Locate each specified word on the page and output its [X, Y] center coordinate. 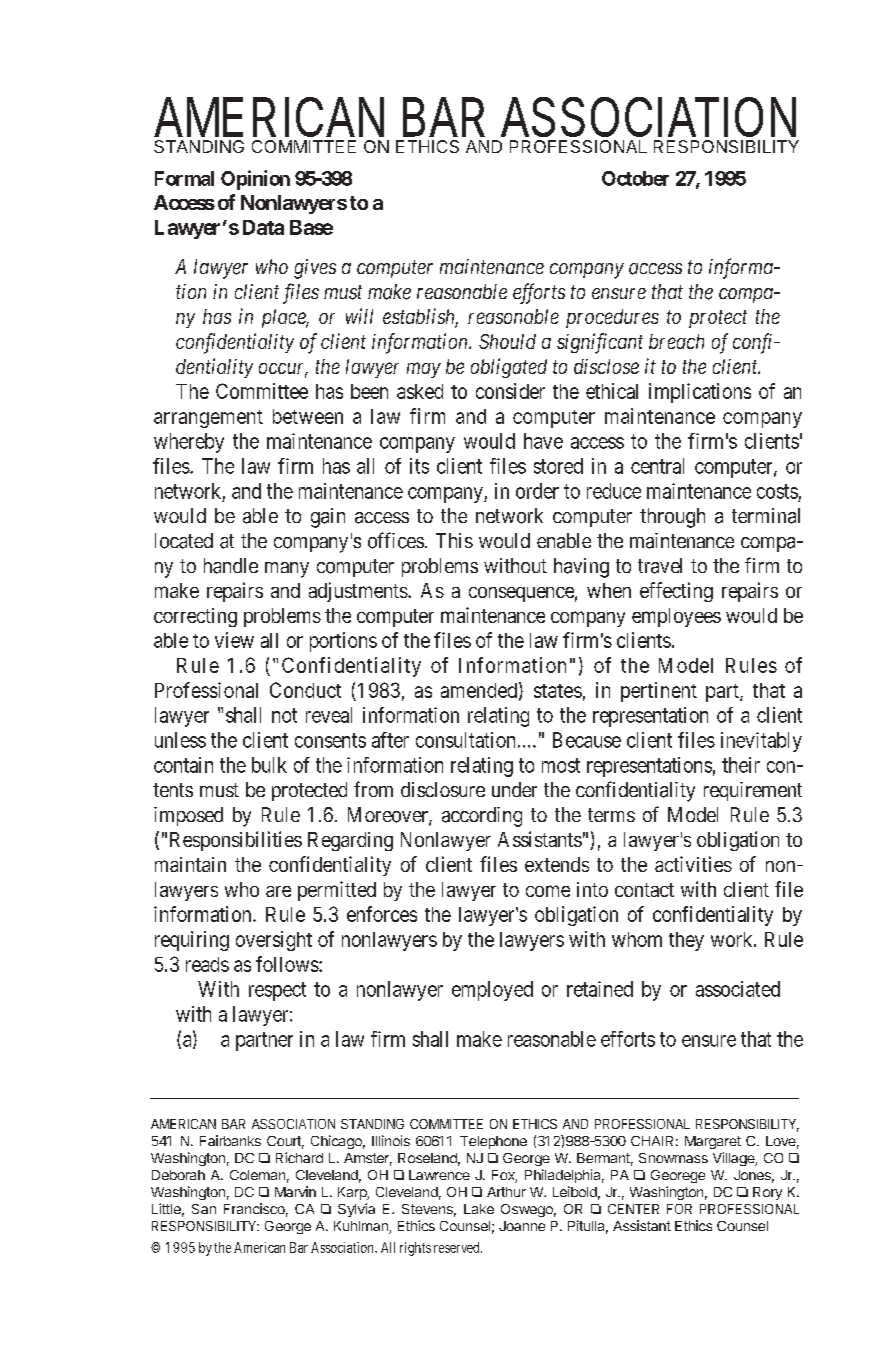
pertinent [659, 692]
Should [507, 341]
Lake [479, 1209]
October [635, 178]
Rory [767, 1193]
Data [263, 227]
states [558, 691]
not [284, 715]
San [204, 1209]
